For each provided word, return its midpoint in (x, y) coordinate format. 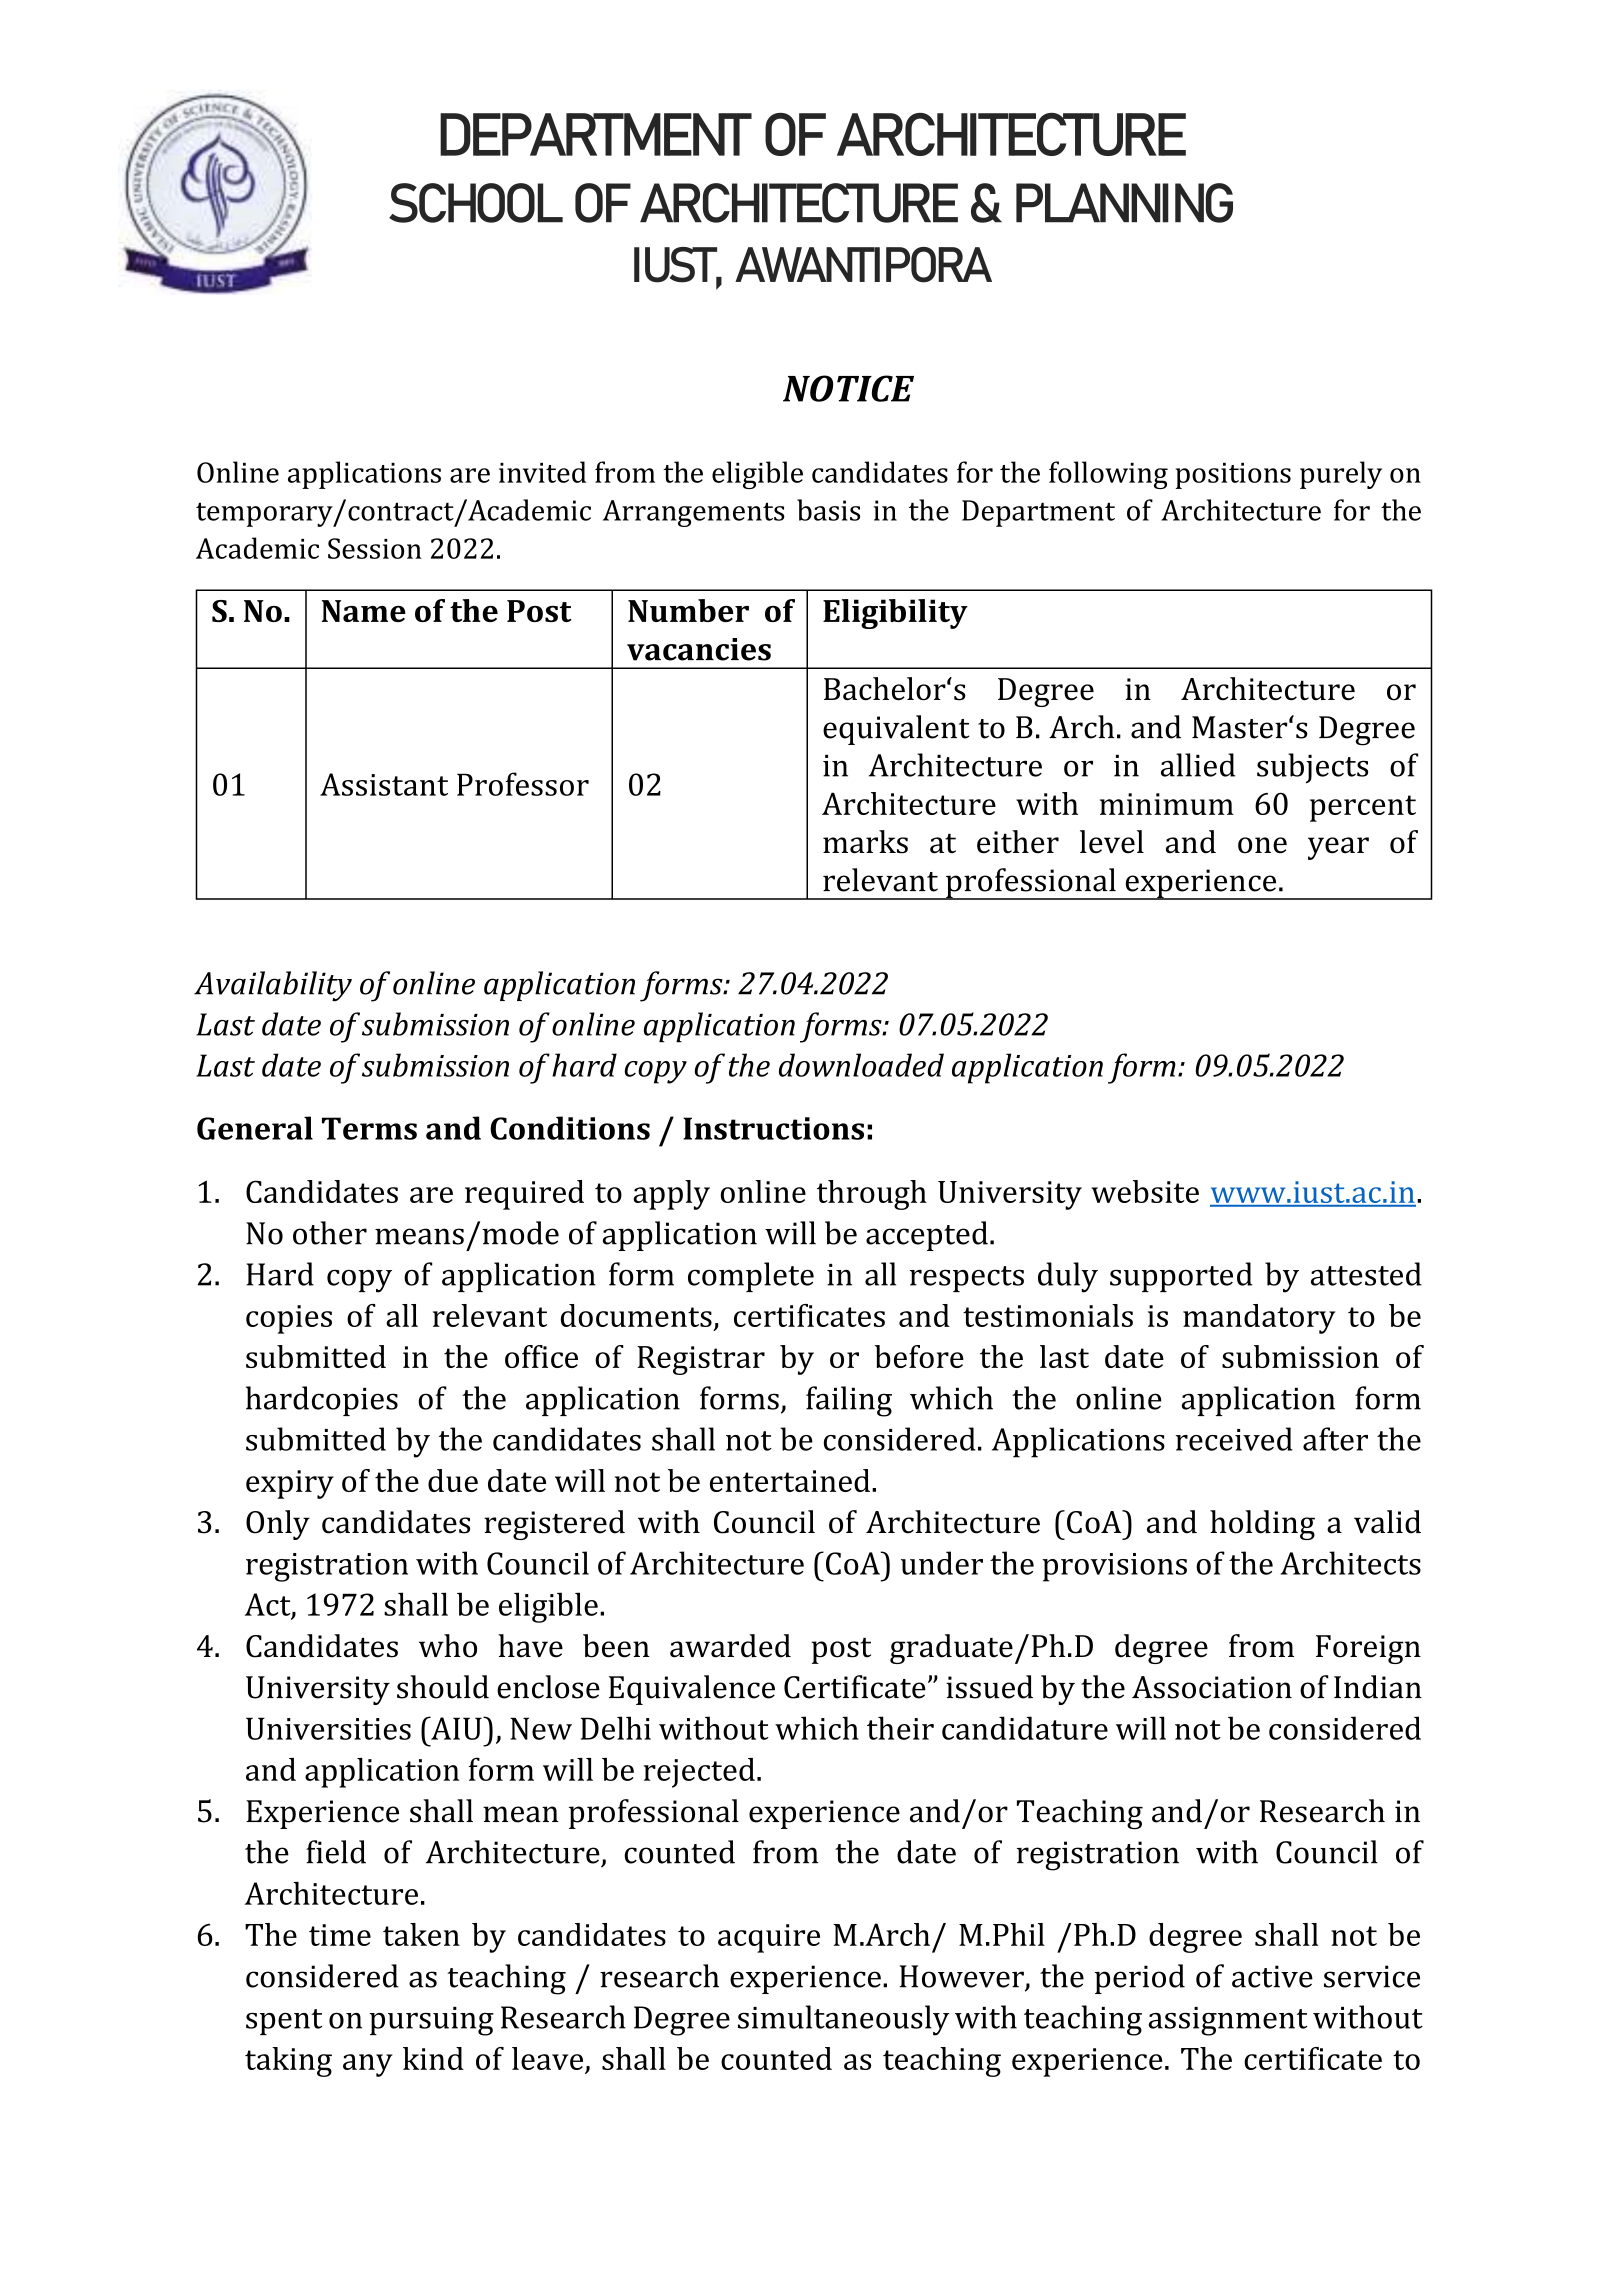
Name (364, 611)
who (448, 1646)
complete (751, 1277)
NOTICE (848, 388)
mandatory (1259, 1319)
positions (1233, 476)
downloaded (861, 1065)
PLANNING (1124, 203)
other (330, 1233)
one (1262, 845)
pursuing (431, 2021)
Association (1212, 1687)
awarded (730, 1646)
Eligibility (895, 614)
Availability (273, 986)
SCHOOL (476, 203)
